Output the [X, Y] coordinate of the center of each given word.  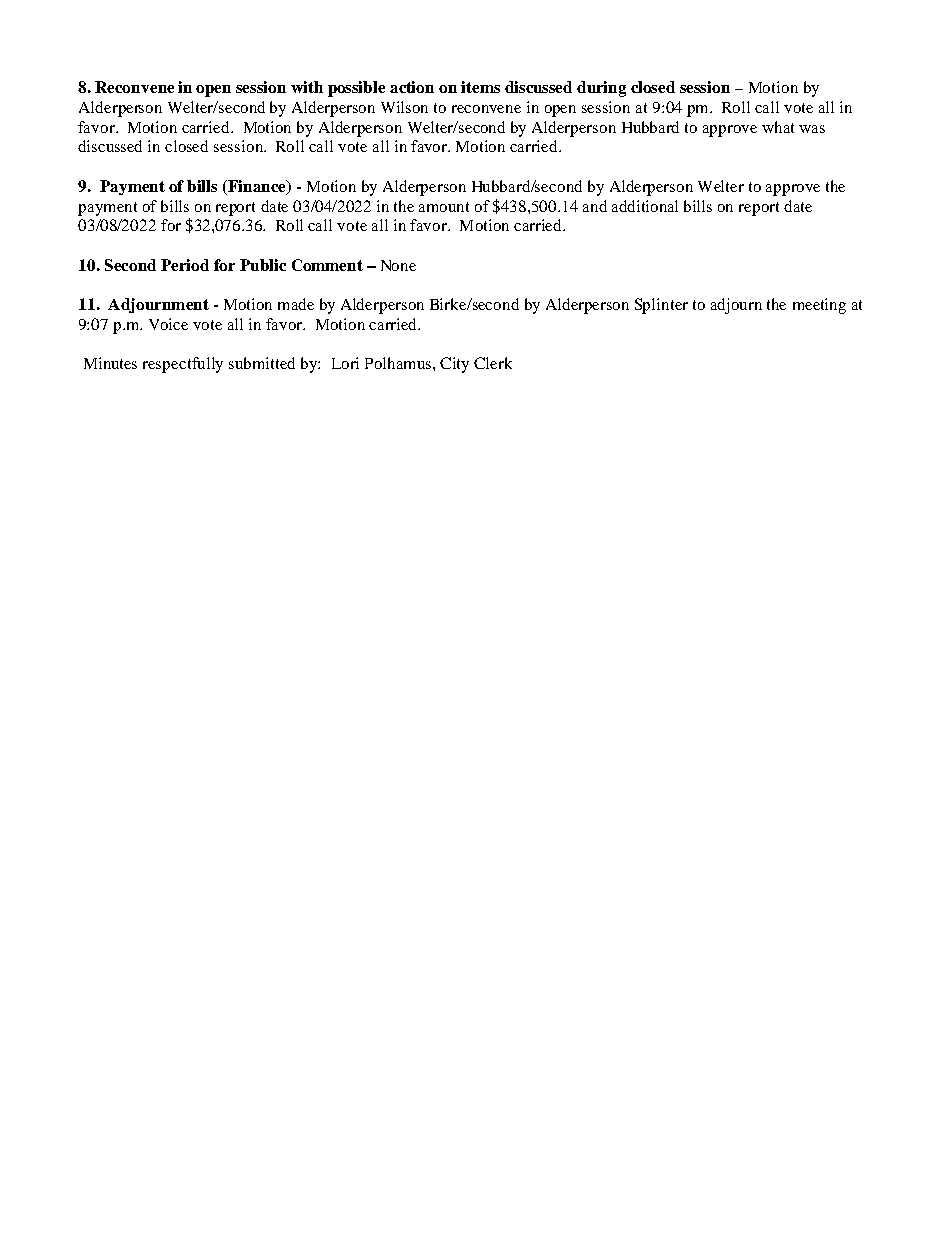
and [595, 206]
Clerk [493, 363]
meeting [819, 306]
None [398, 265]
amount [444, 207]
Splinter [661, 306]
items [480, 87]
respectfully [183, 365]
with [307, 87]
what [778, 127]
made [296, 304]
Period [185, 265]
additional [645, 206]
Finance [257, 187]
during [601, 89]
